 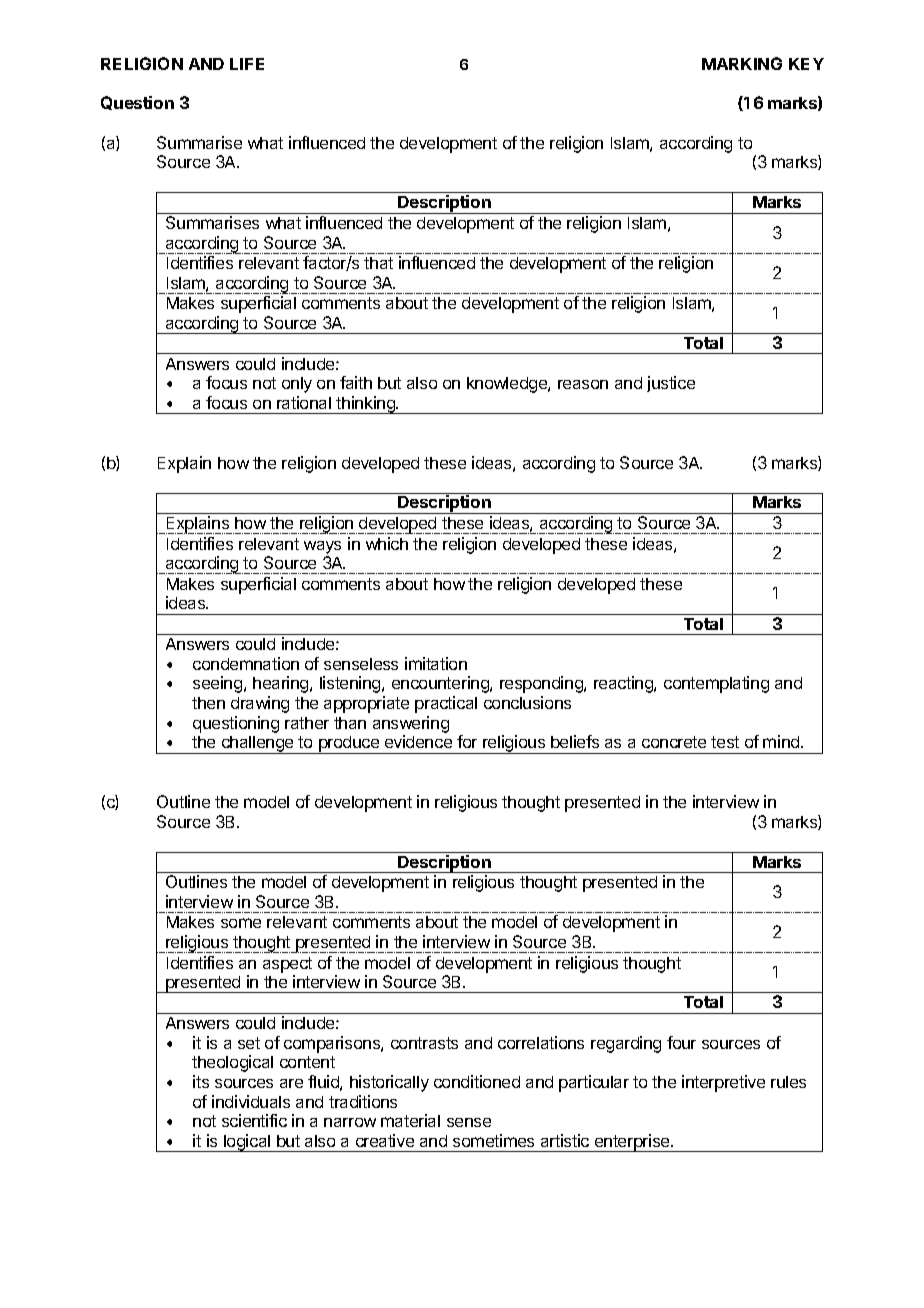 I want to click on reason, so click(x=583, y=384).
